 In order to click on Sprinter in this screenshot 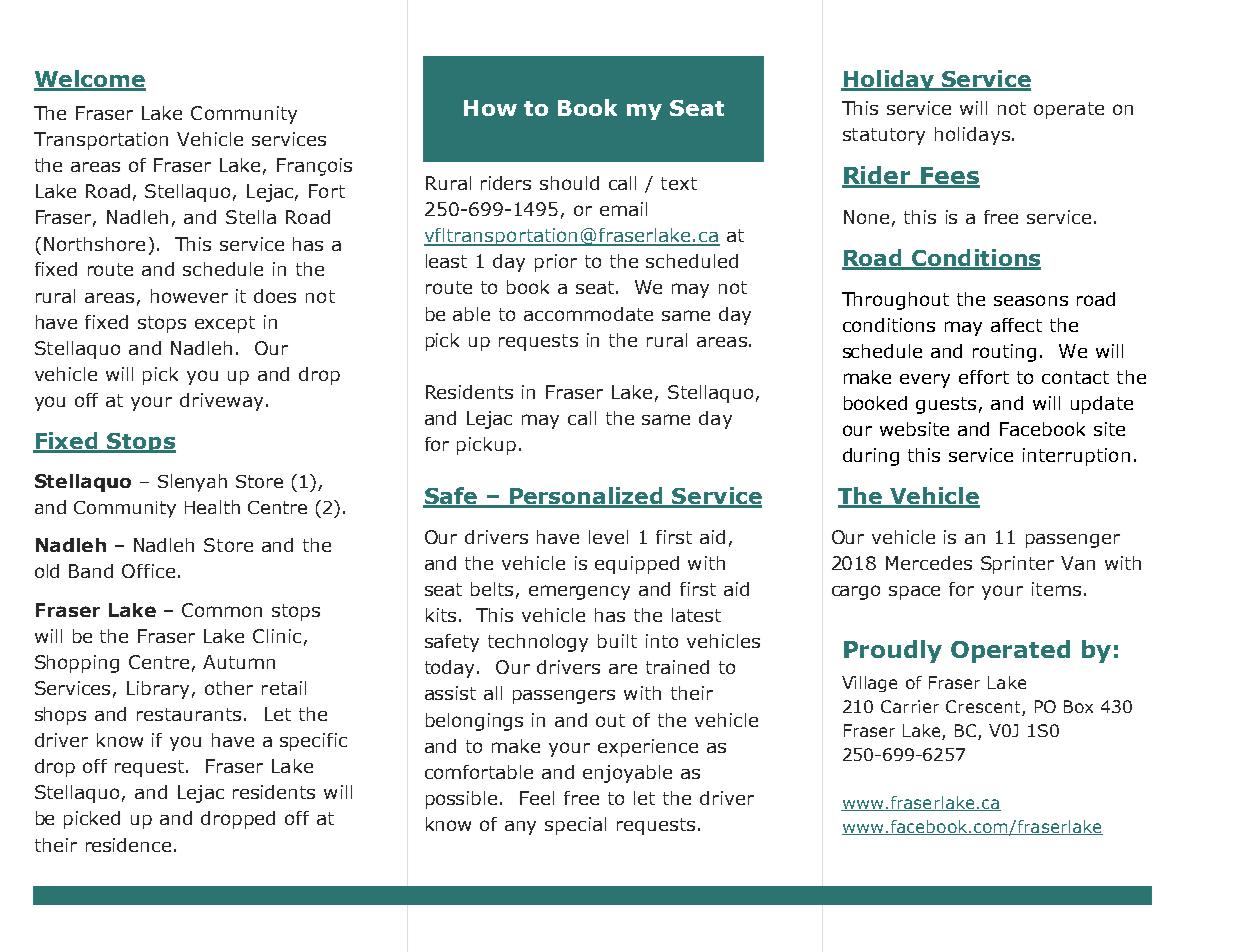, I will do `click(1017, 565)`.
